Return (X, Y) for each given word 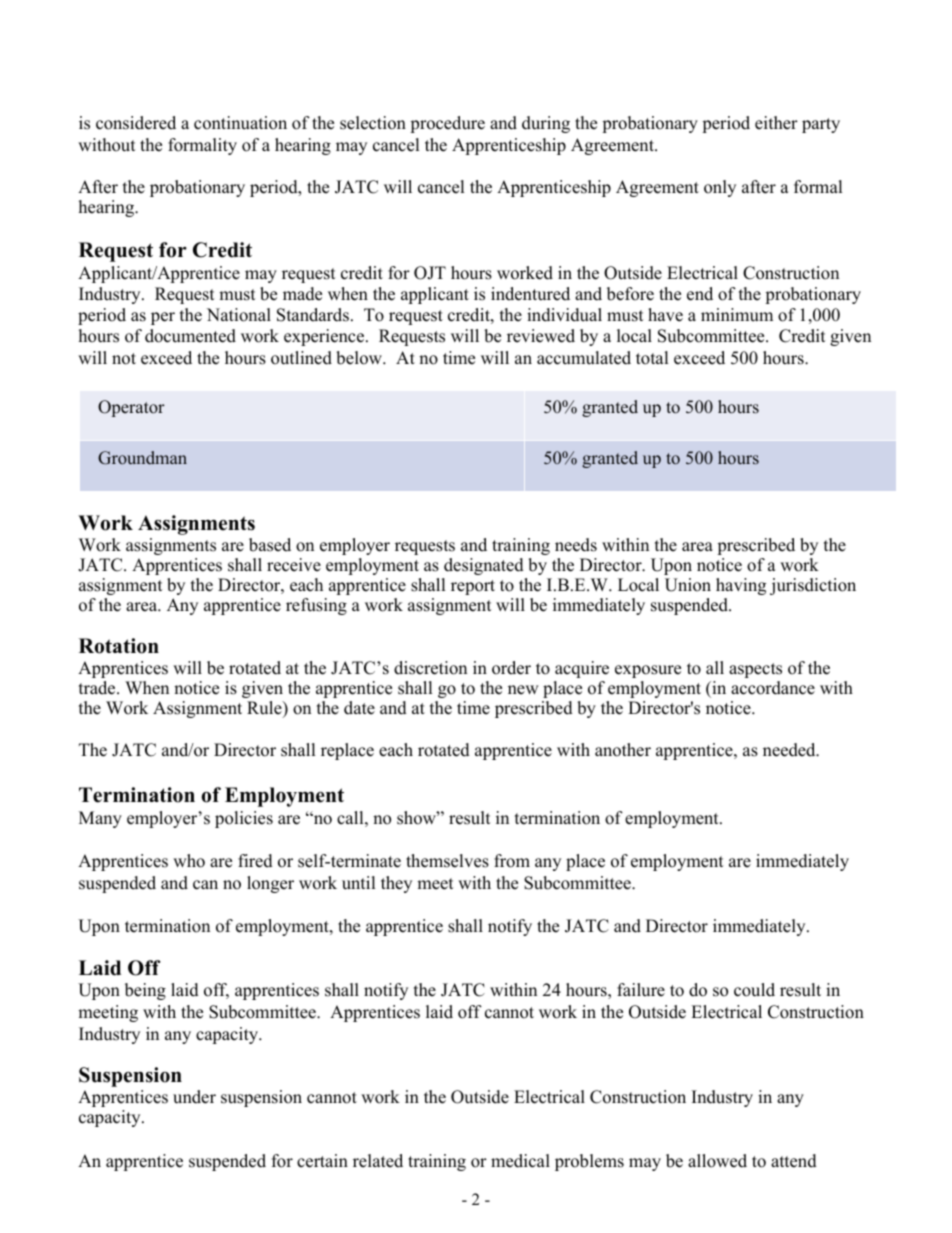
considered (136, 123)
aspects (755, 670)
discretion (430, 668)
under (194, 1097)
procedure (447, 124)
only (720, 188)
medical (520, 1161)
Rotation (119, 646)
